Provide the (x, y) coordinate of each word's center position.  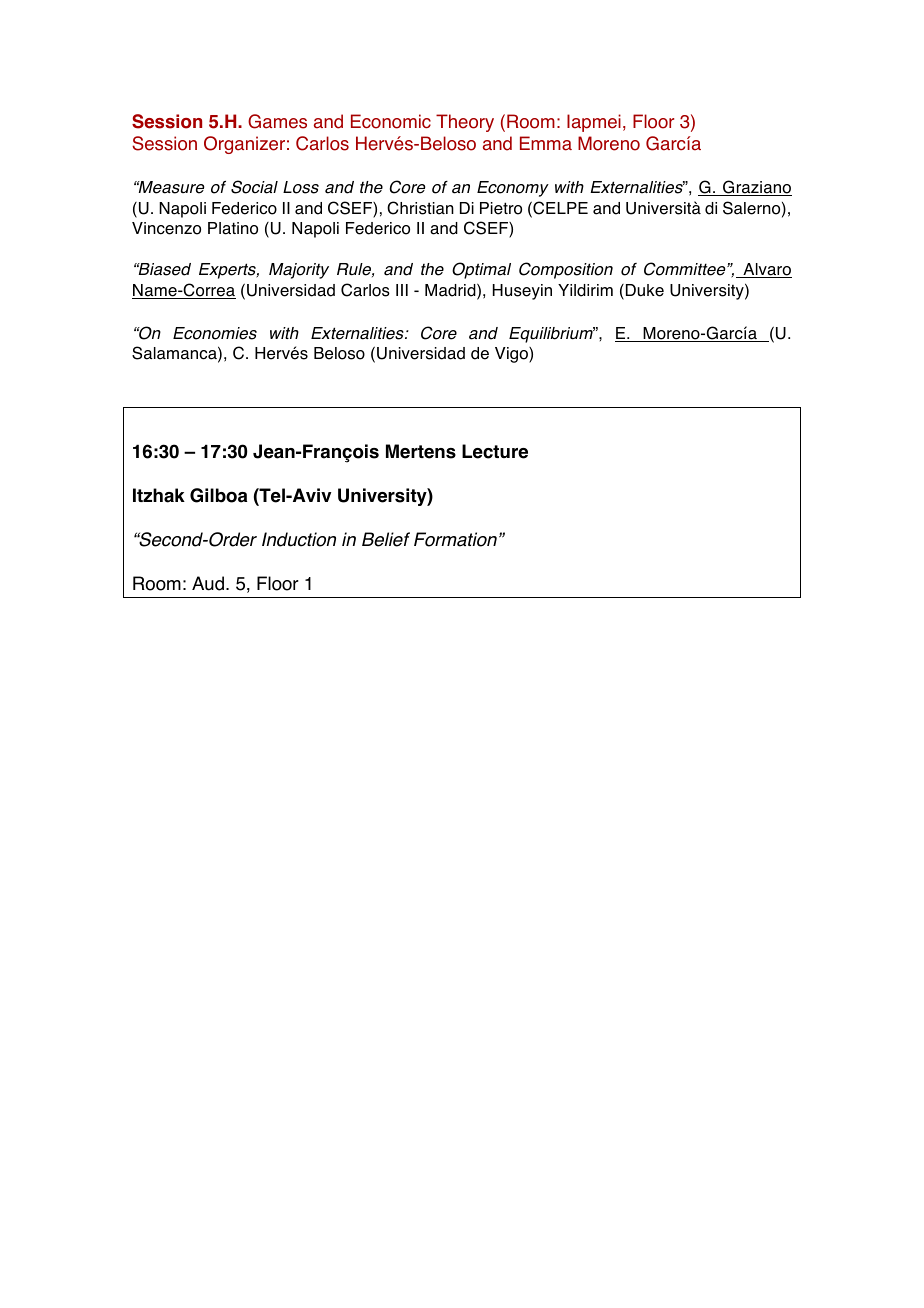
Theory (465, 123)
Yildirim (585, 290)
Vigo (512, 355)
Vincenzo (166, 228)
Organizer (244, 145)
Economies (215, 333)
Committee (686, 269)
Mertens (421, 451)
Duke (645, 290)
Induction (299, 539)
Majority (299, 271)
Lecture (495, 451)
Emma (546, 143)
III (402, 290)
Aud (208, 583)
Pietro (501, 208)
